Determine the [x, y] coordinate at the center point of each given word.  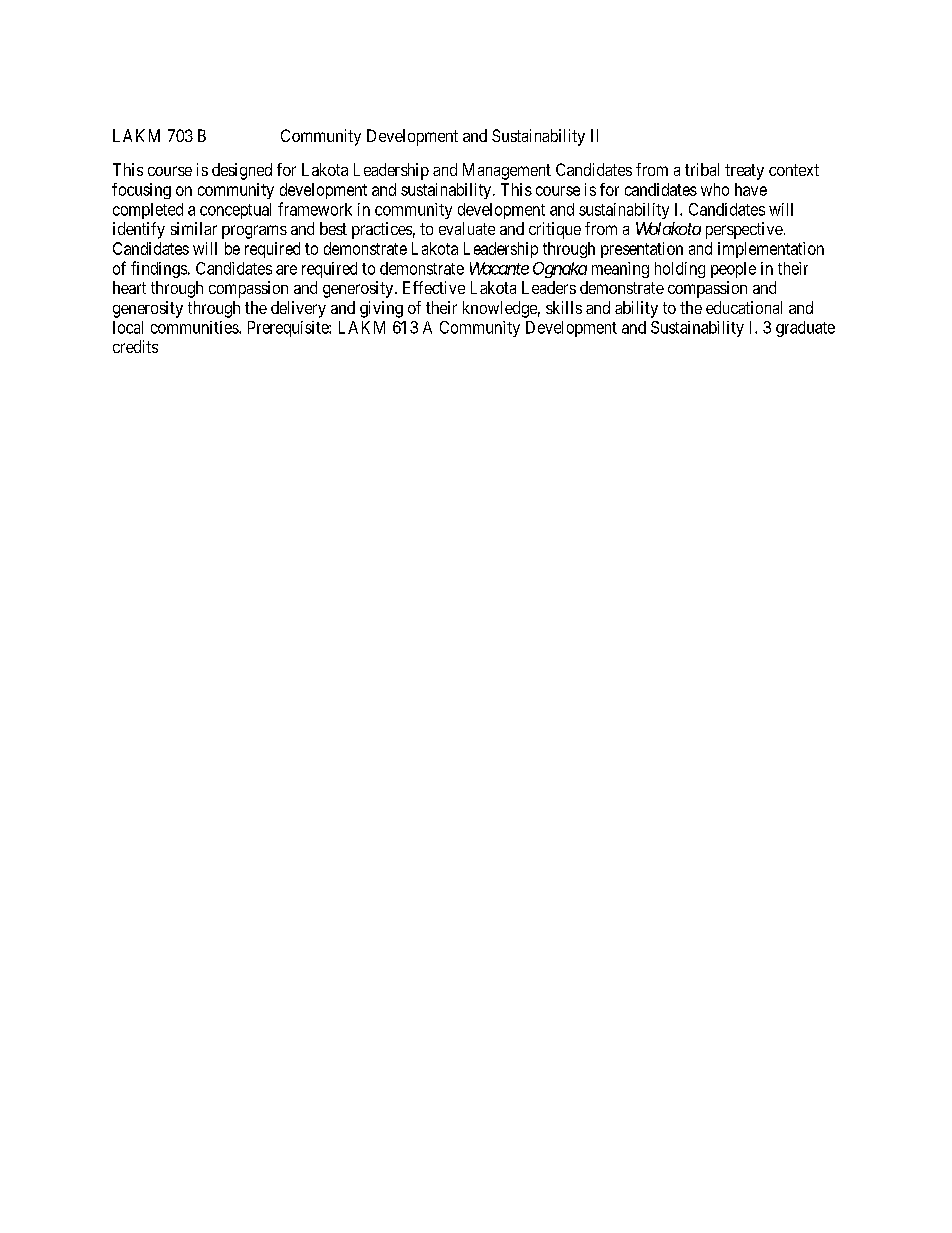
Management [507, 171]
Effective [434, 287]
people [733, 270]
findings [159, 269]
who [715, 189]
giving [381, 309]
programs [254, 232]
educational [744, 307]
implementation [771, 250]
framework [315, 209]
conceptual [235, 211]
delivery [298, 309]
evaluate [467, 228]
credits [135, 346]
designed [242, 171]
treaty [744, 172]
